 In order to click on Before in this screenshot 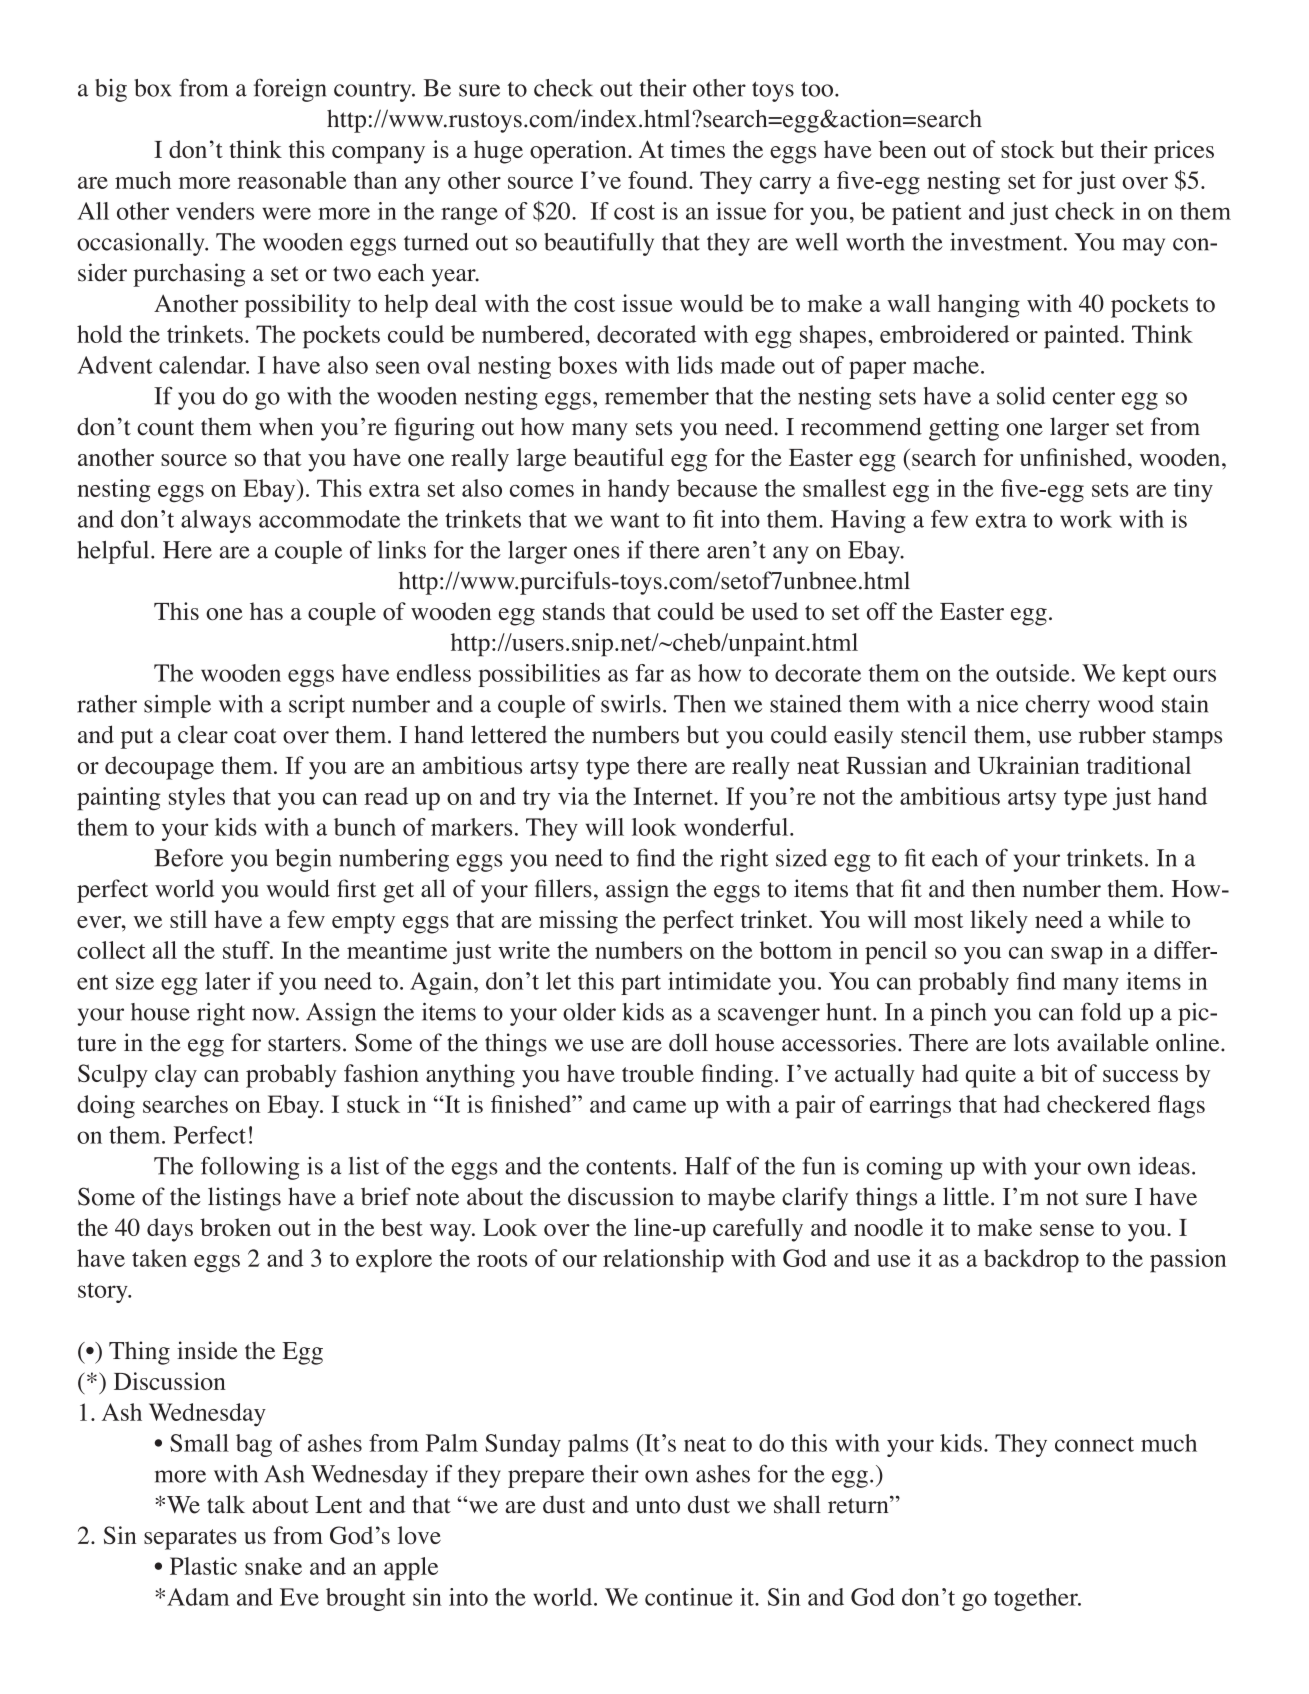, I will do `click(188, 857)`.
